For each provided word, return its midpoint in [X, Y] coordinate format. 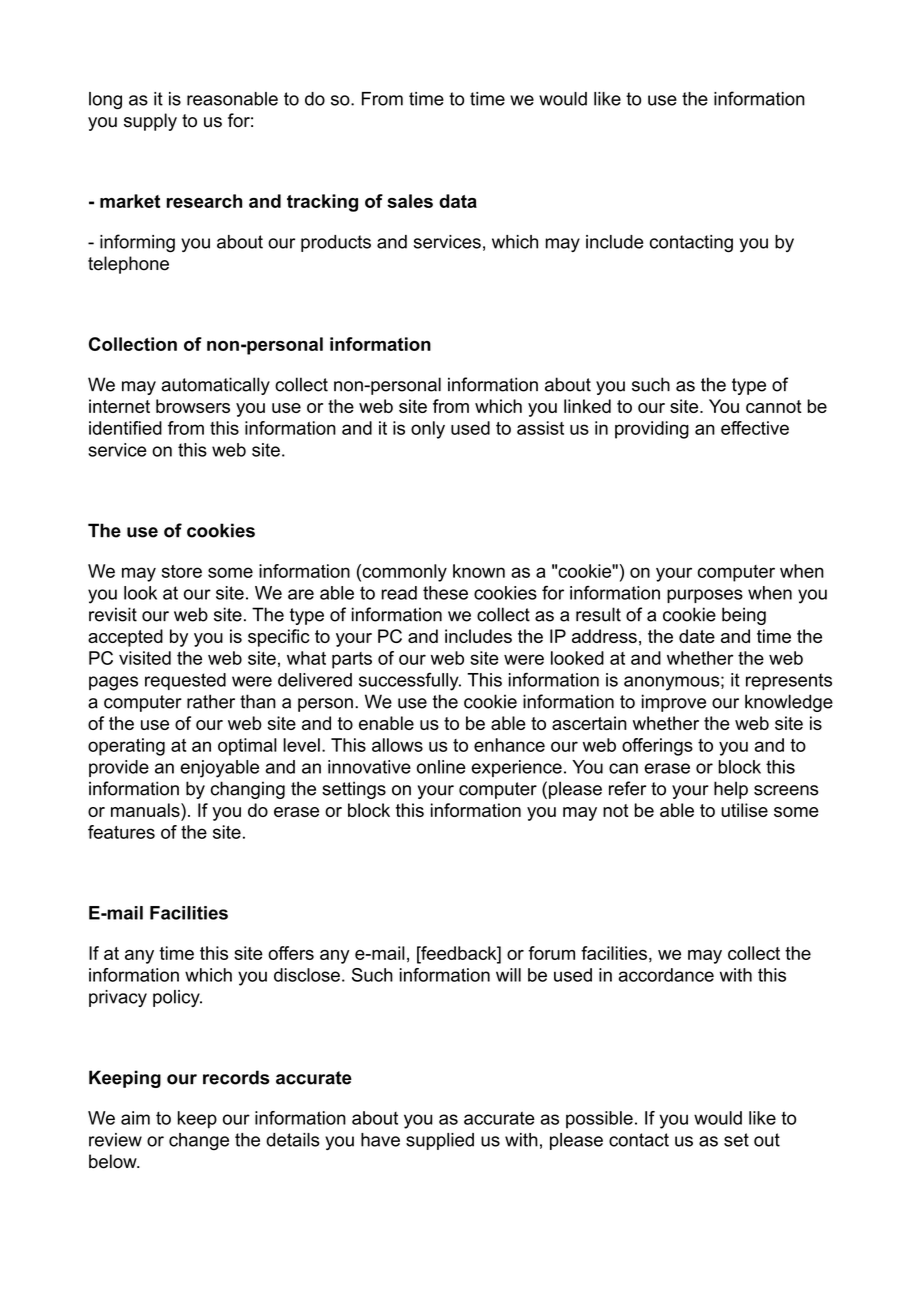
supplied [440, 1141]
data [458, 201]
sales [410, 201]
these [445, 593]
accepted [125, 638]
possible [599, 1120]
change [199, 1142]
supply [150, 122]
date [697, 636]
